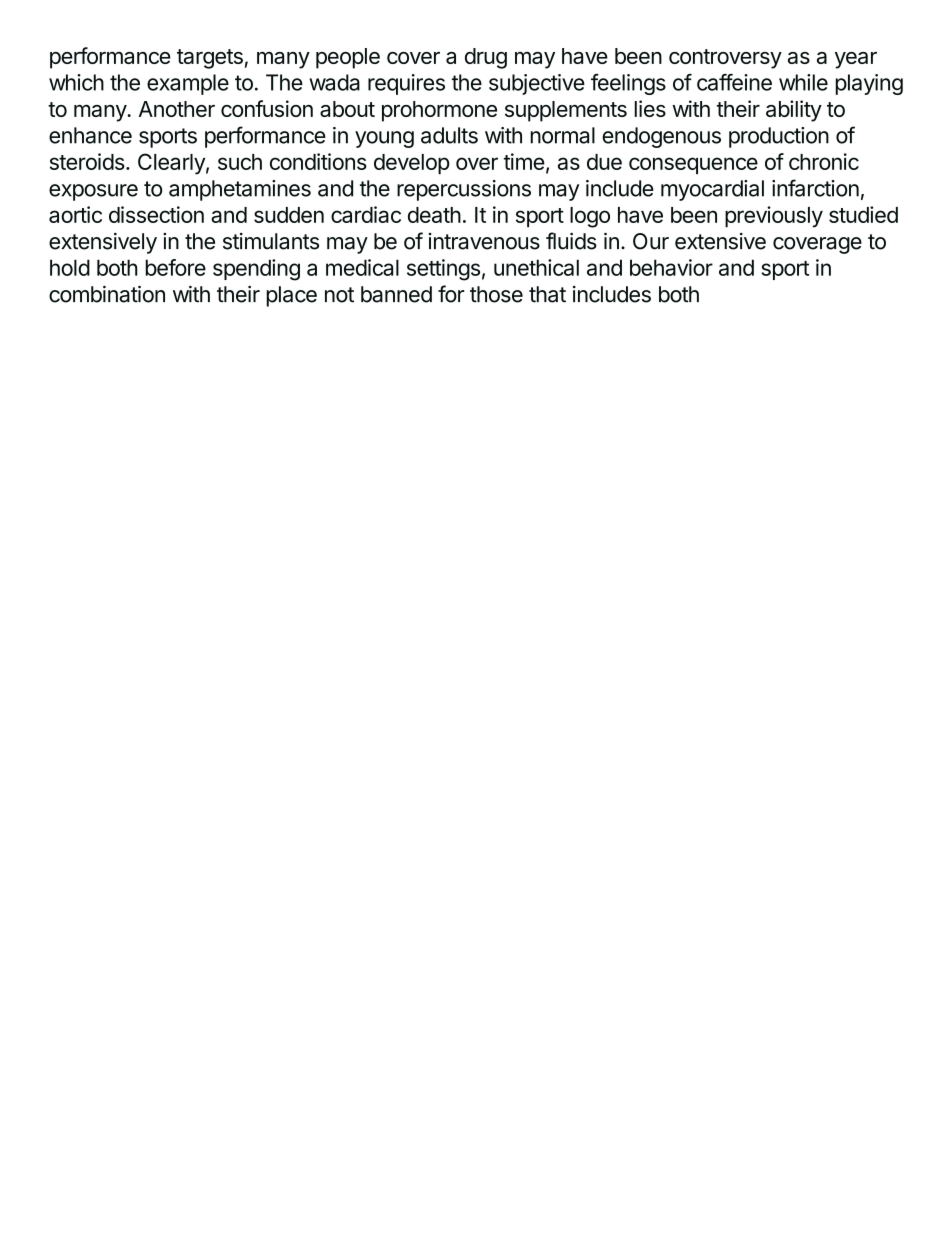  I want to click on intravenous, so click(484, 241).
